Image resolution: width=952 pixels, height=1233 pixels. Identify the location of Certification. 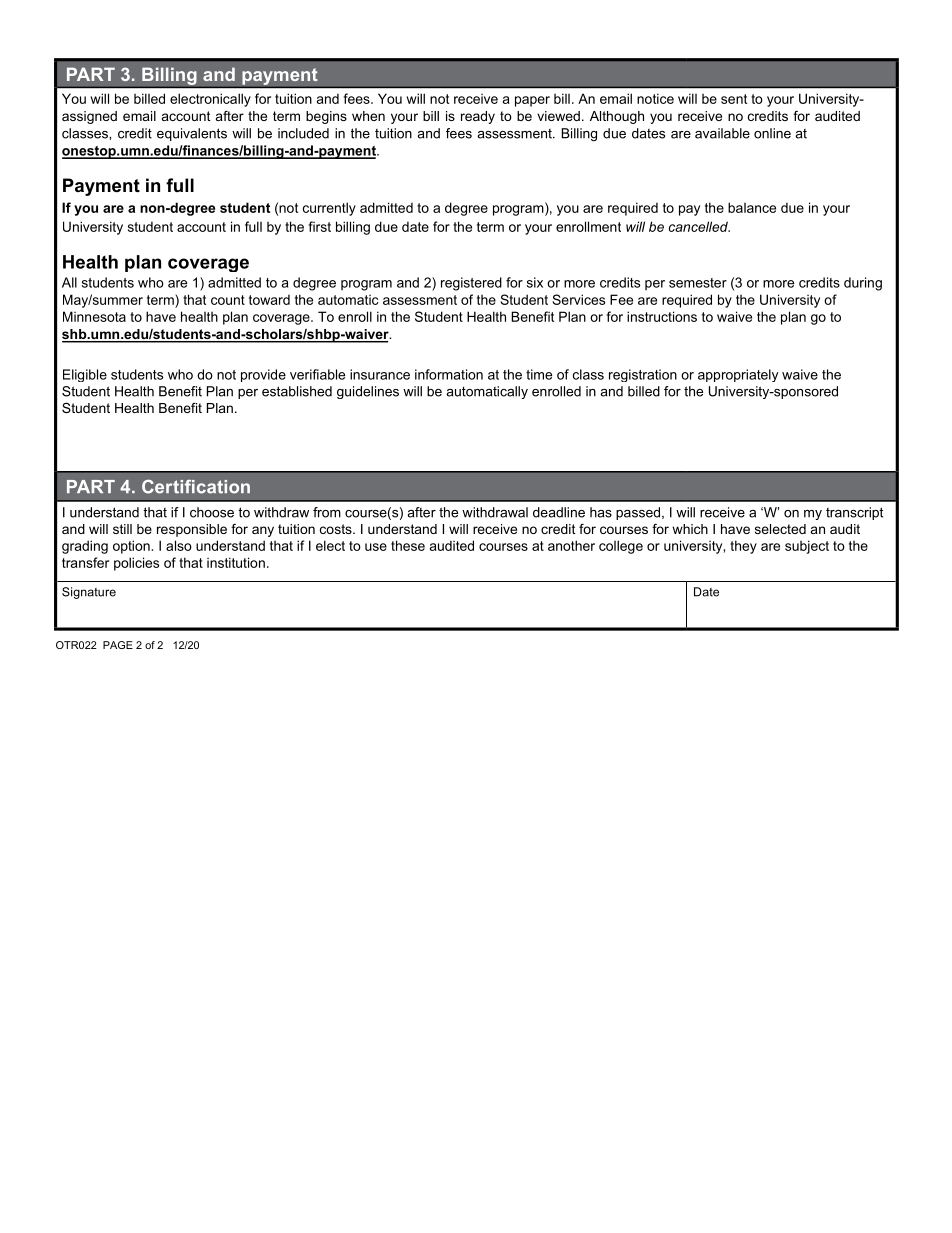
(196, 486).
